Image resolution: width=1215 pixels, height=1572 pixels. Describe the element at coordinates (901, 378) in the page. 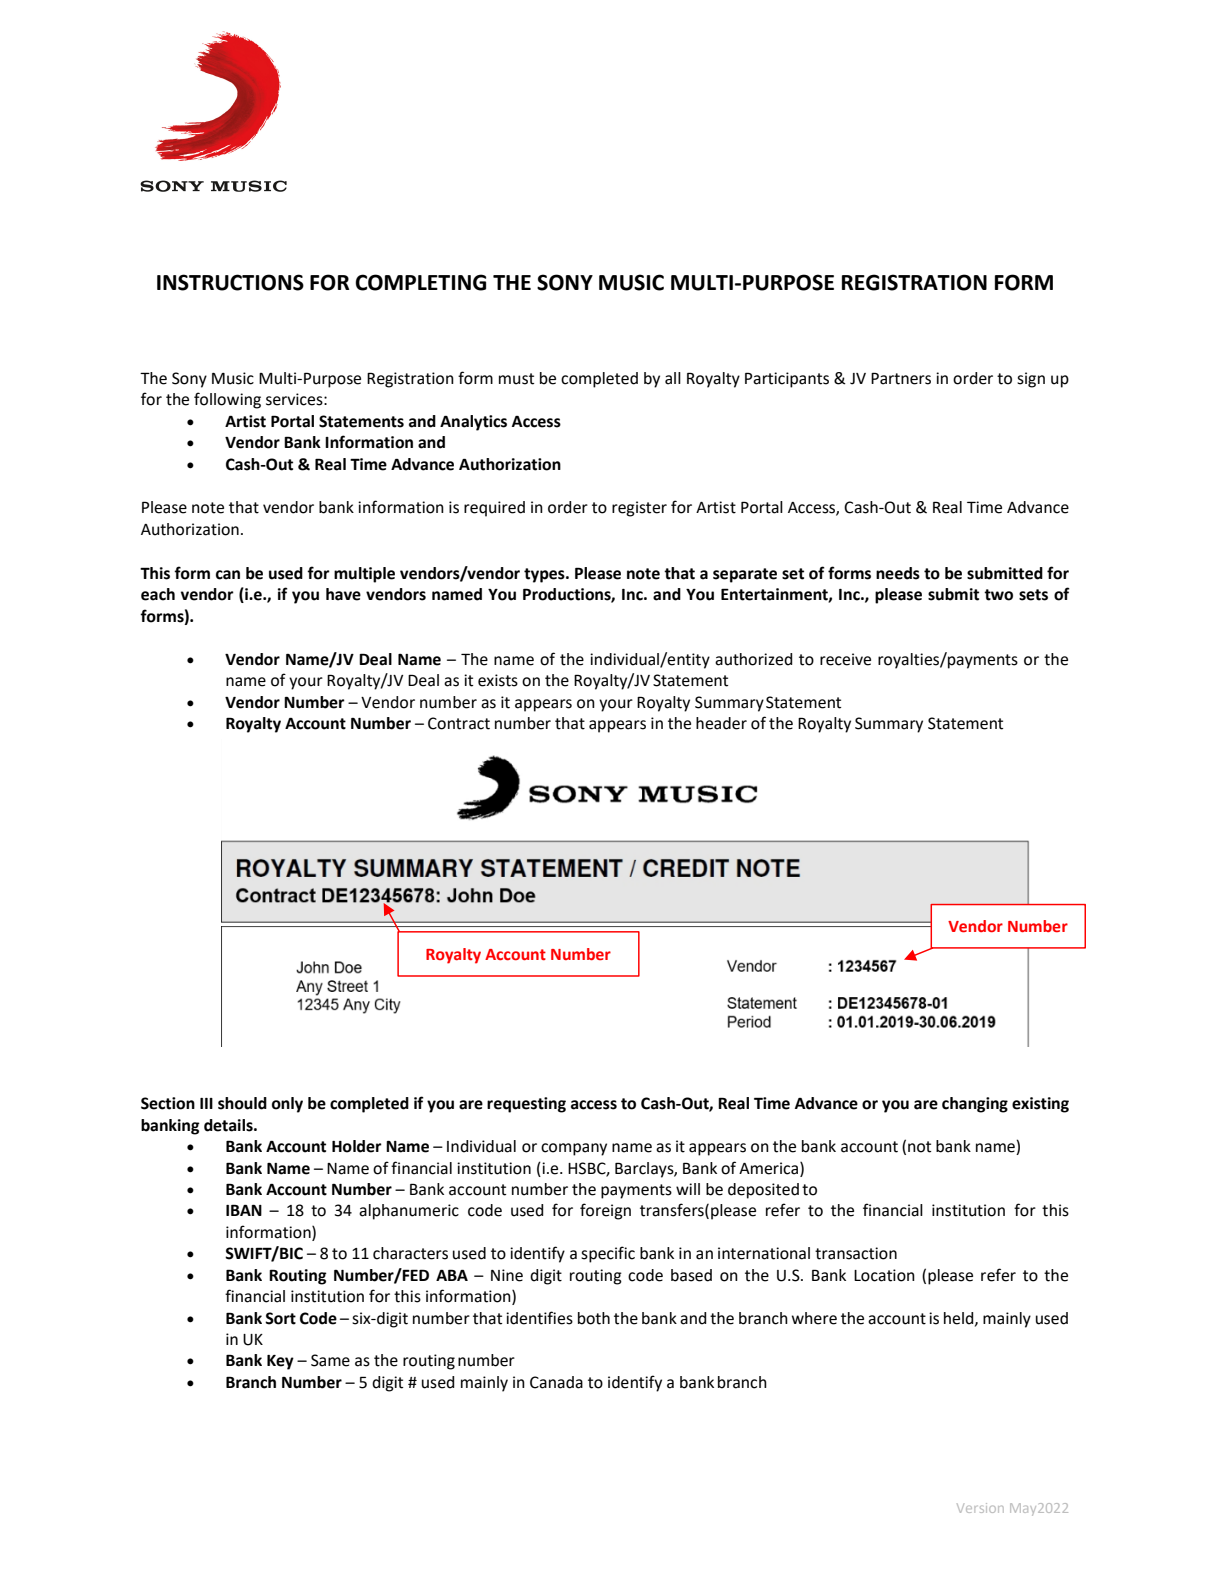

I see `Partners` at that location.
